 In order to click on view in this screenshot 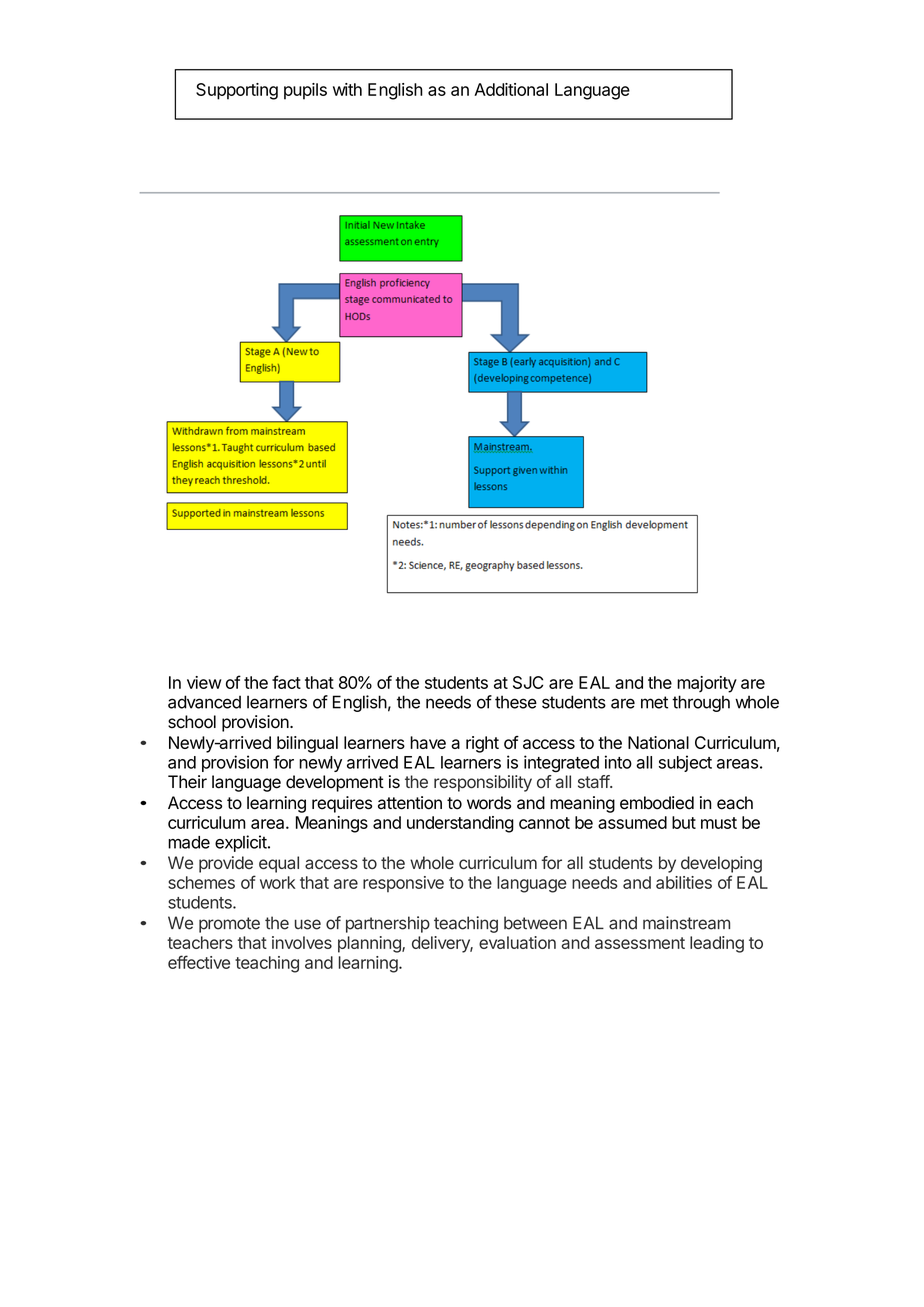, I will do `click(204, 682)`.
